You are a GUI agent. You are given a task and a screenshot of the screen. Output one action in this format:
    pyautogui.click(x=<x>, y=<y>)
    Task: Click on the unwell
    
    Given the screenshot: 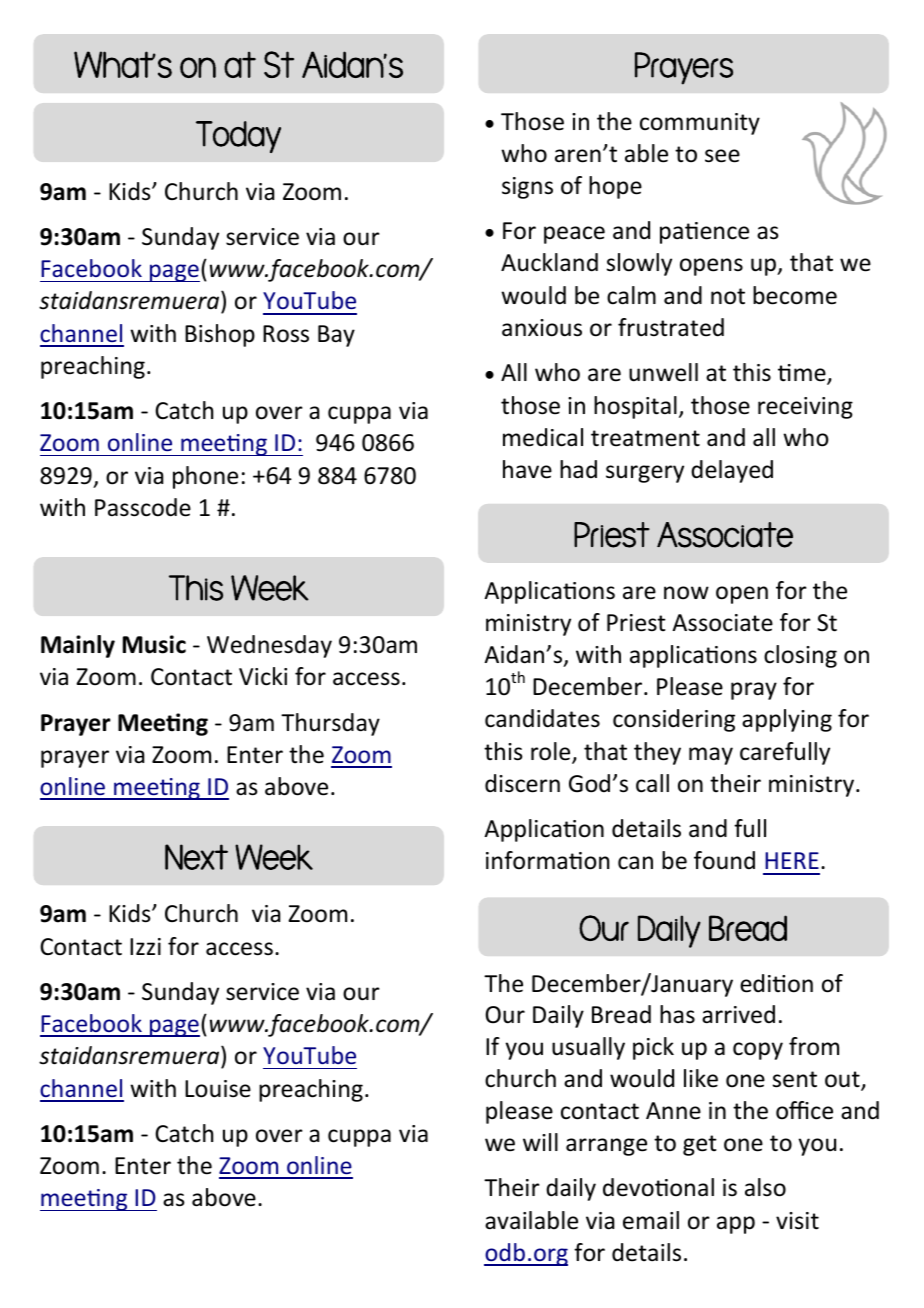 What is the action you would take?
    pyautogui.click(x=663, y=372)
